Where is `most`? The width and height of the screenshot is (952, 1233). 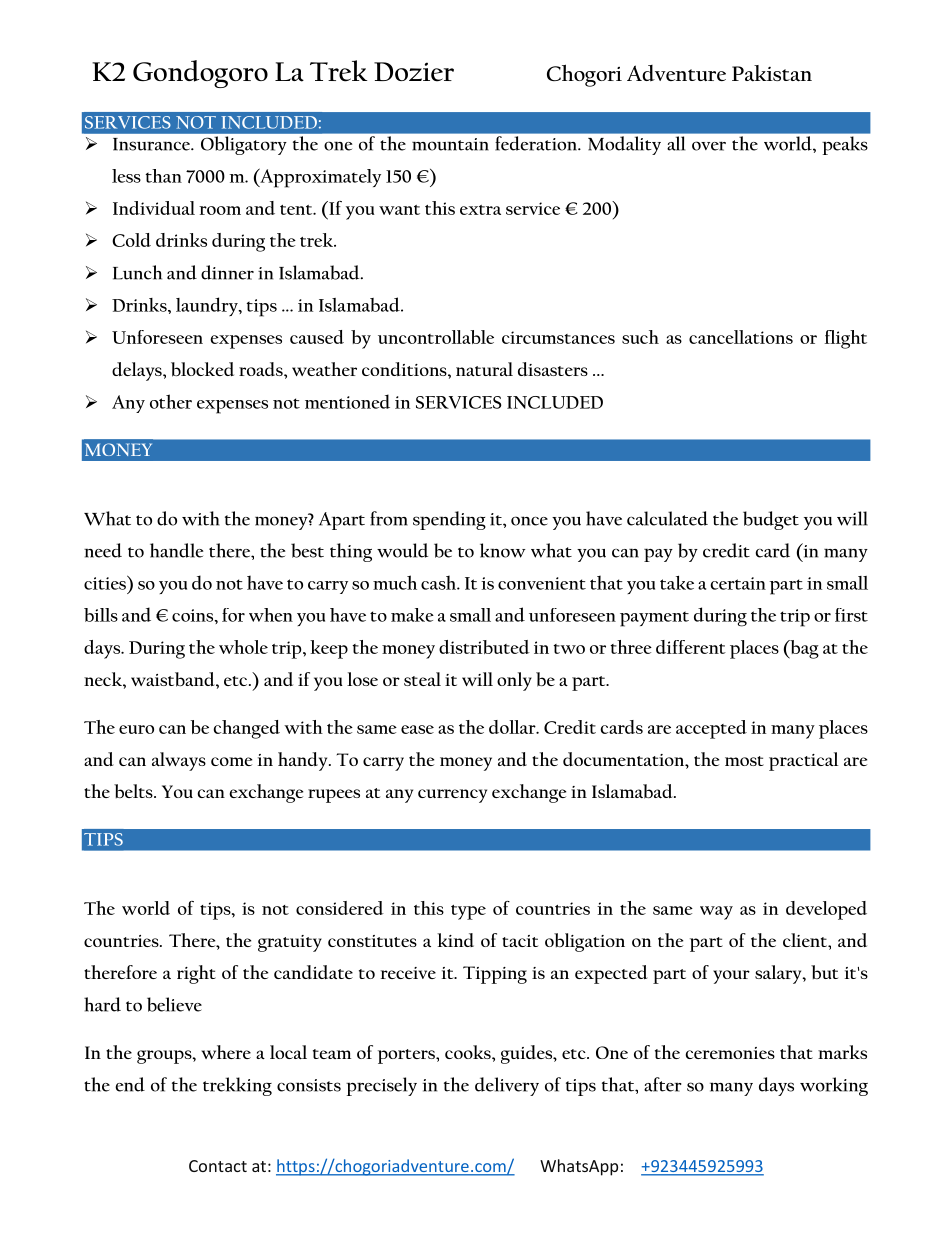
most is located at coordinates (744, 761).
